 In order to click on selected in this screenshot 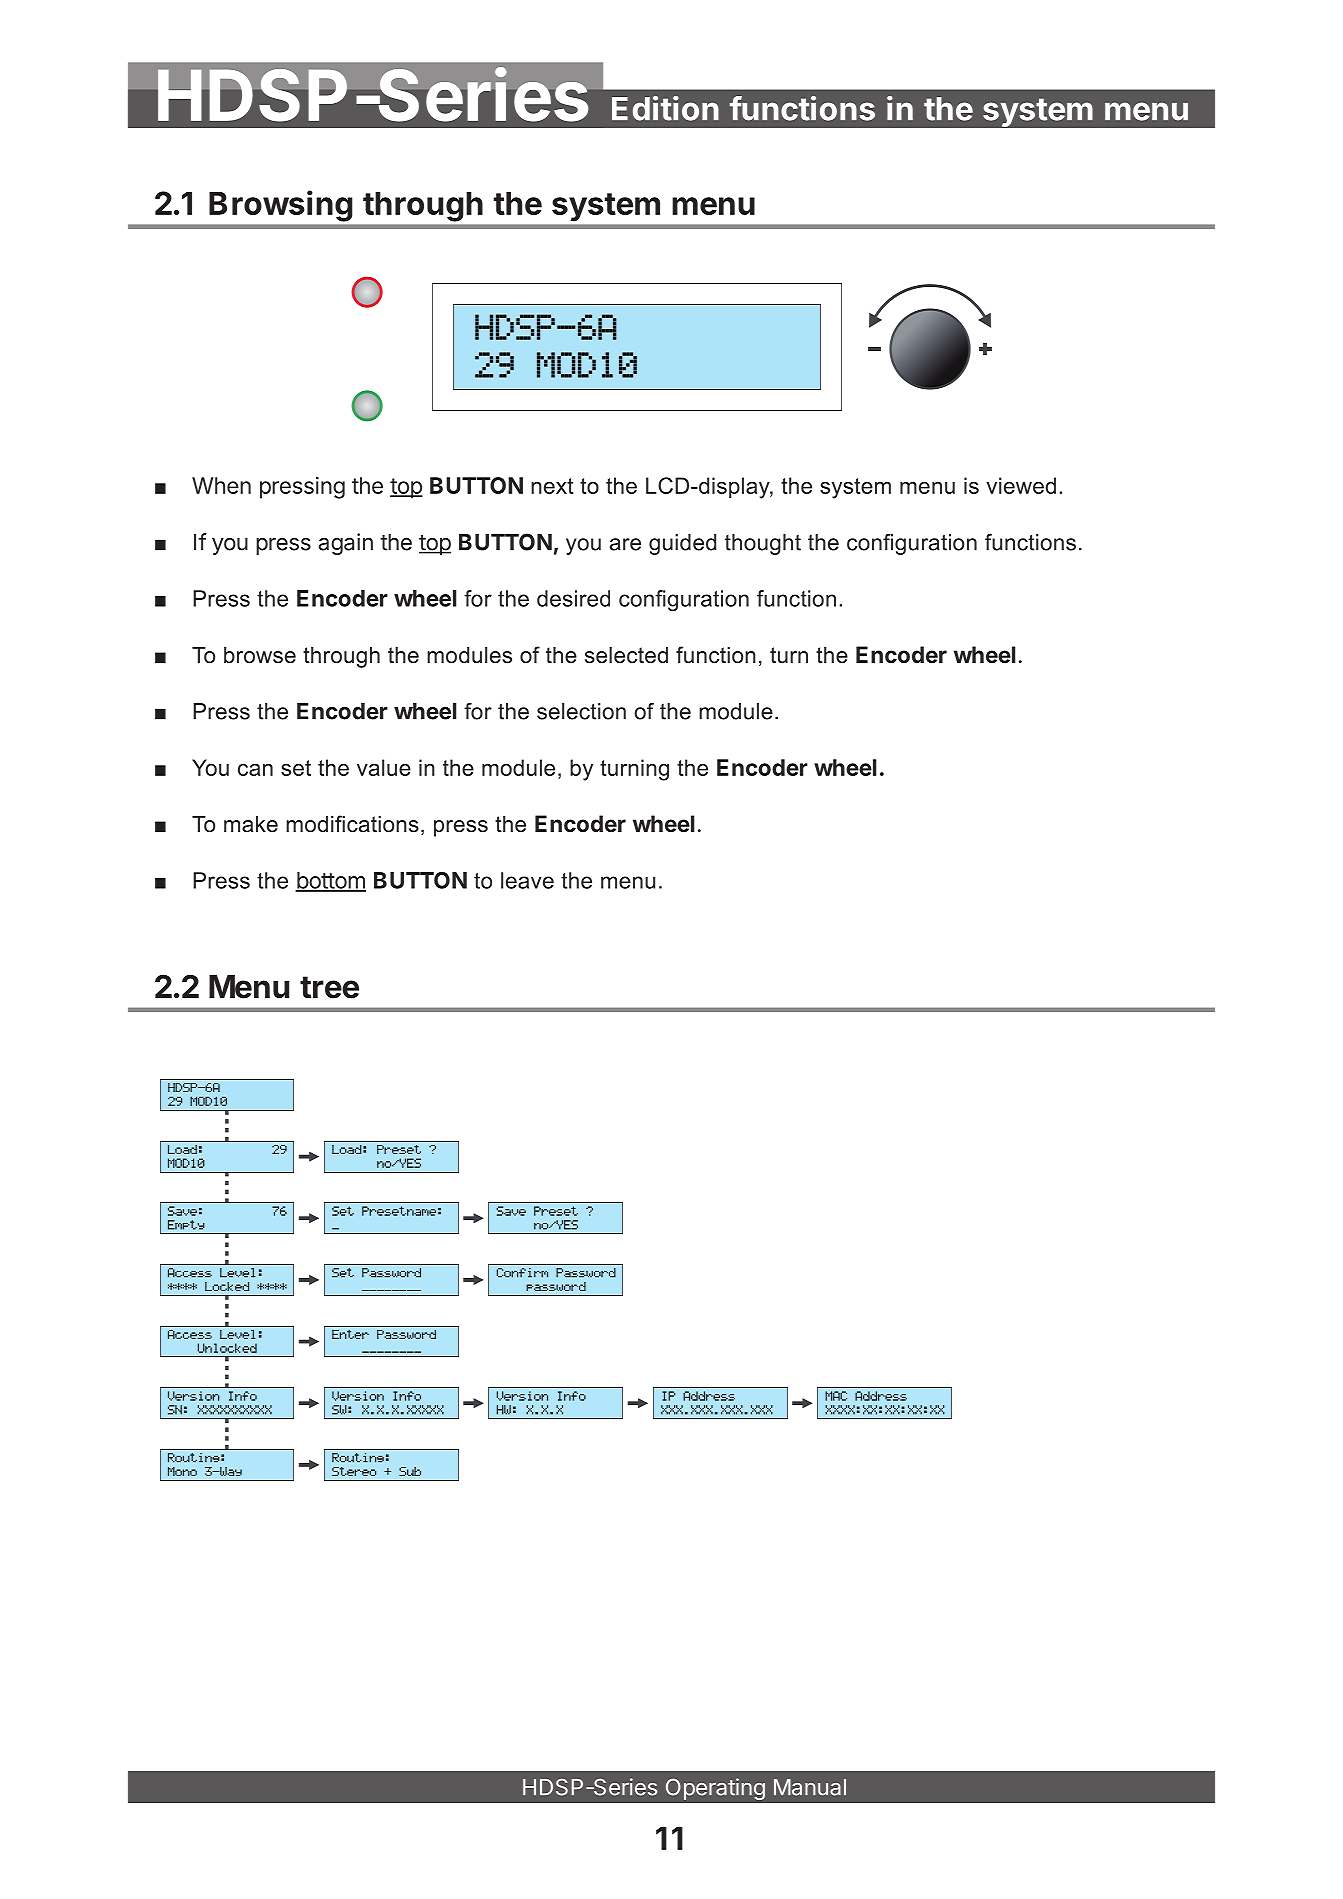, I will do `click(626, 655)`.
